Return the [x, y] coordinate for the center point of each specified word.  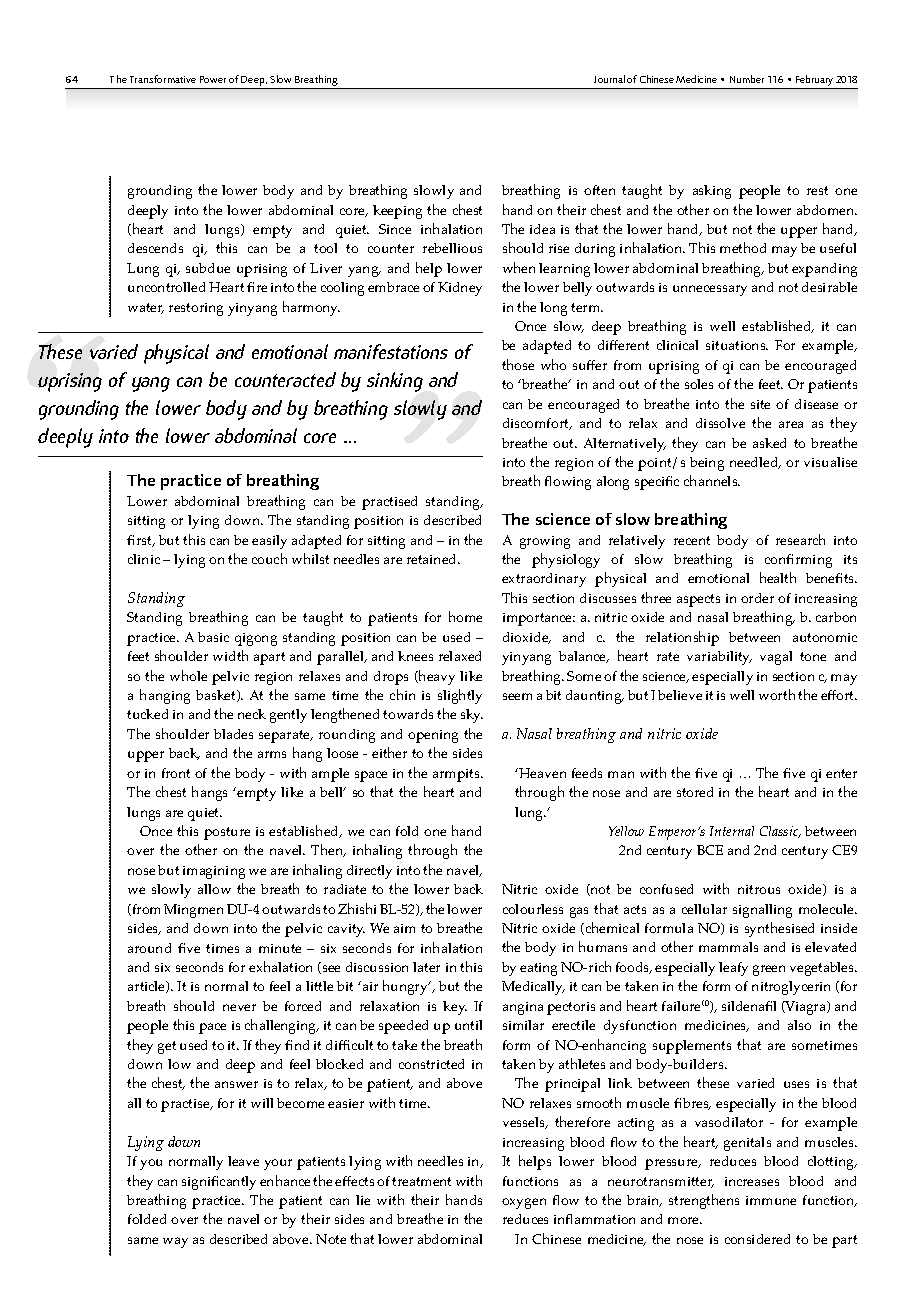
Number [747, 79]
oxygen [524, 1203]
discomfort [537, 424]
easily [269, 542]
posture [227, 833]
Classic [780, 832]
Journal [609, 79]
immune [771, 1200]
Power [213, 79]
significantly [219, 1183]
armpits [457, 775]
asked [769, 443]
